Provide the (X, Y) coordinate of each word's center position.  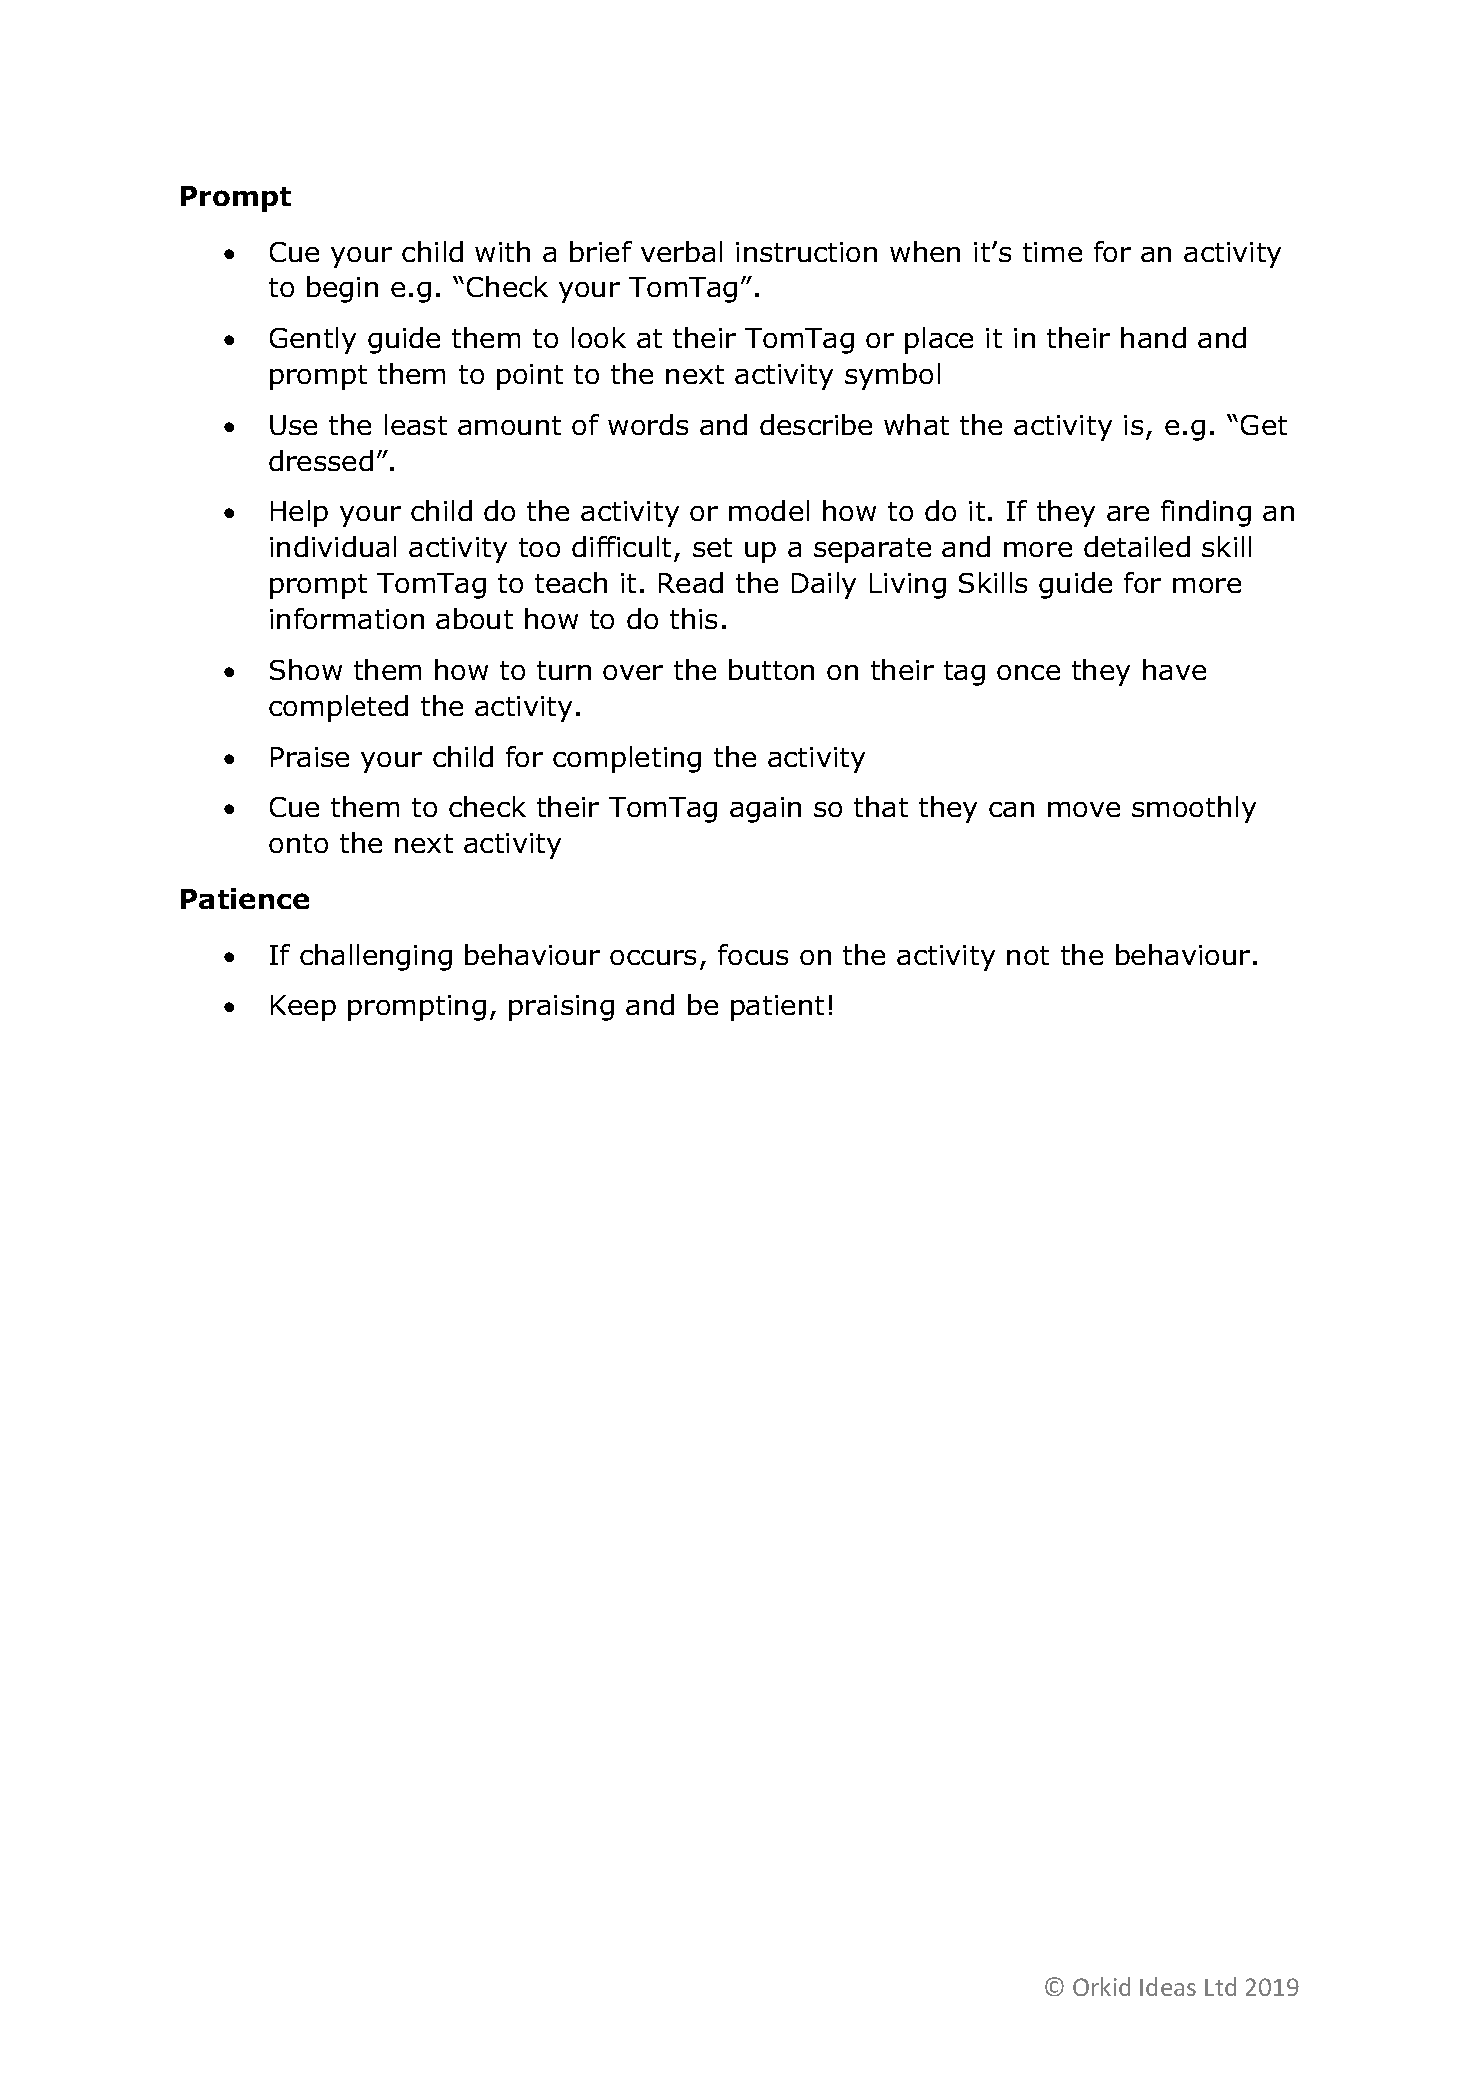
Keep (303, 1008)
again (765, 810)
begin (342, 289)
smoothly (1194, 809)
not (1028, 955)
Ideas (1168, 1986)
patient (777, 1008)
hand (1153, 337)
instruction (806, 252)
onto (298, 843)
